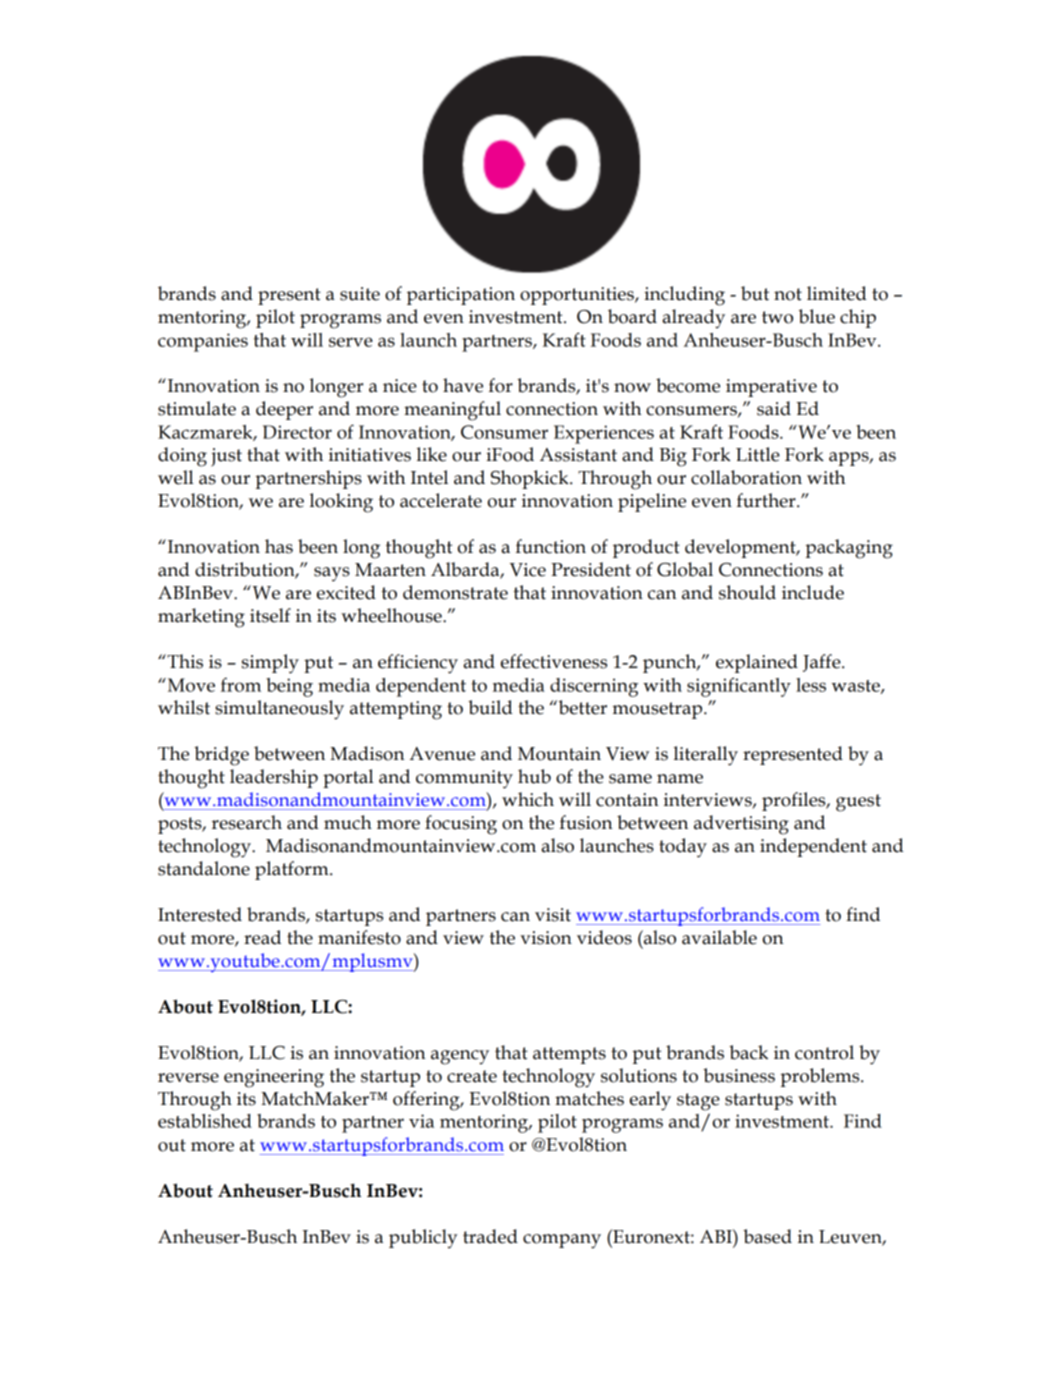 Image resolution: width=1061 pixels, height=1373 pixels. I want to click on traded, so click(490, 1236).
